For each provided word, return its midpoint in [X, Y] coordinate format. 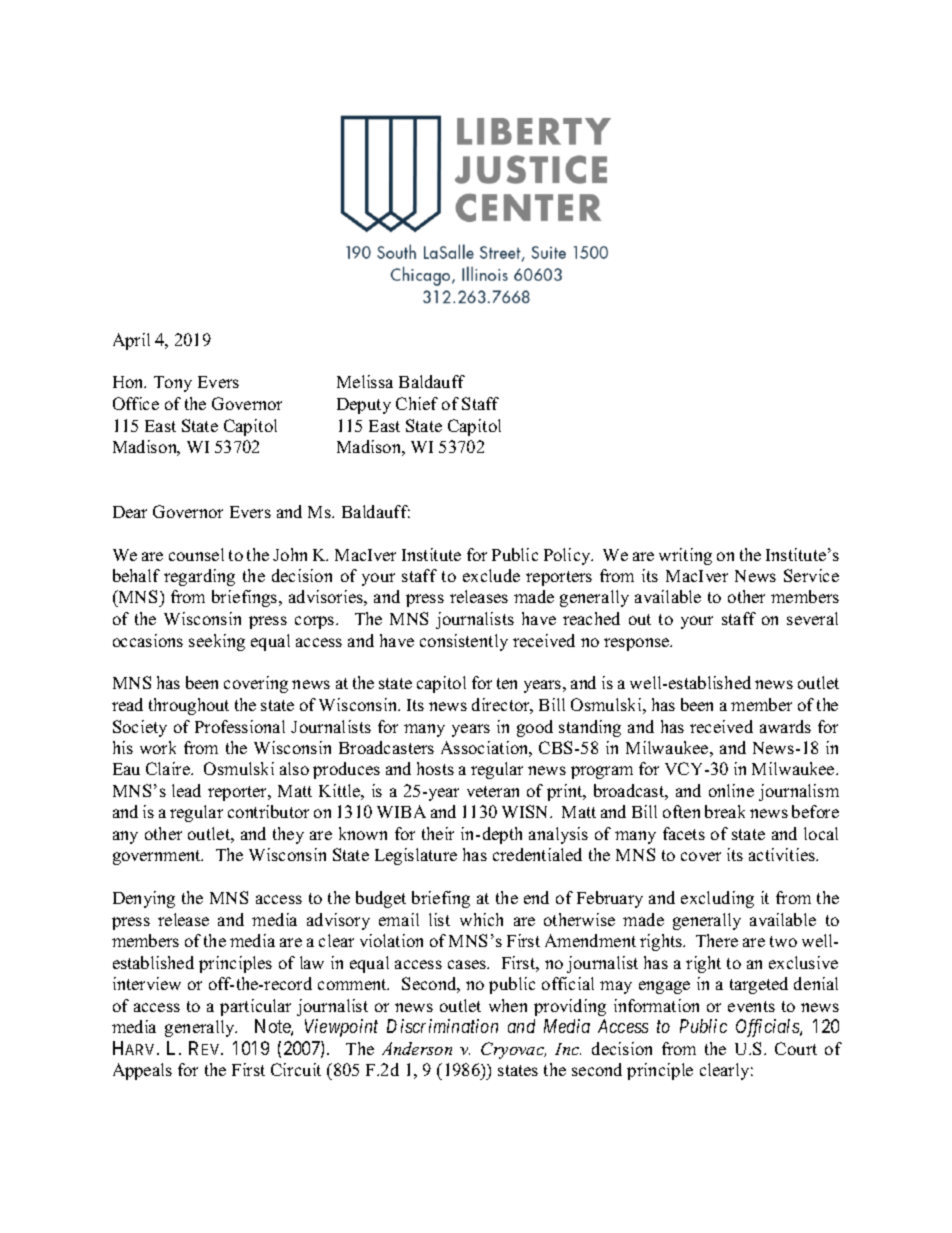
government [158, 857]
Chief [417, 403]
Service [811, 575]
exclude [491, 575]
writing [685, 556]
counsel [196, 554]
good [535, 728]
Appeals [142, 1071]
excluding [717, 899]
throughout [189, 706]
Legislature [416, 856]
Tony [173, 384]
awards [785, 726]
